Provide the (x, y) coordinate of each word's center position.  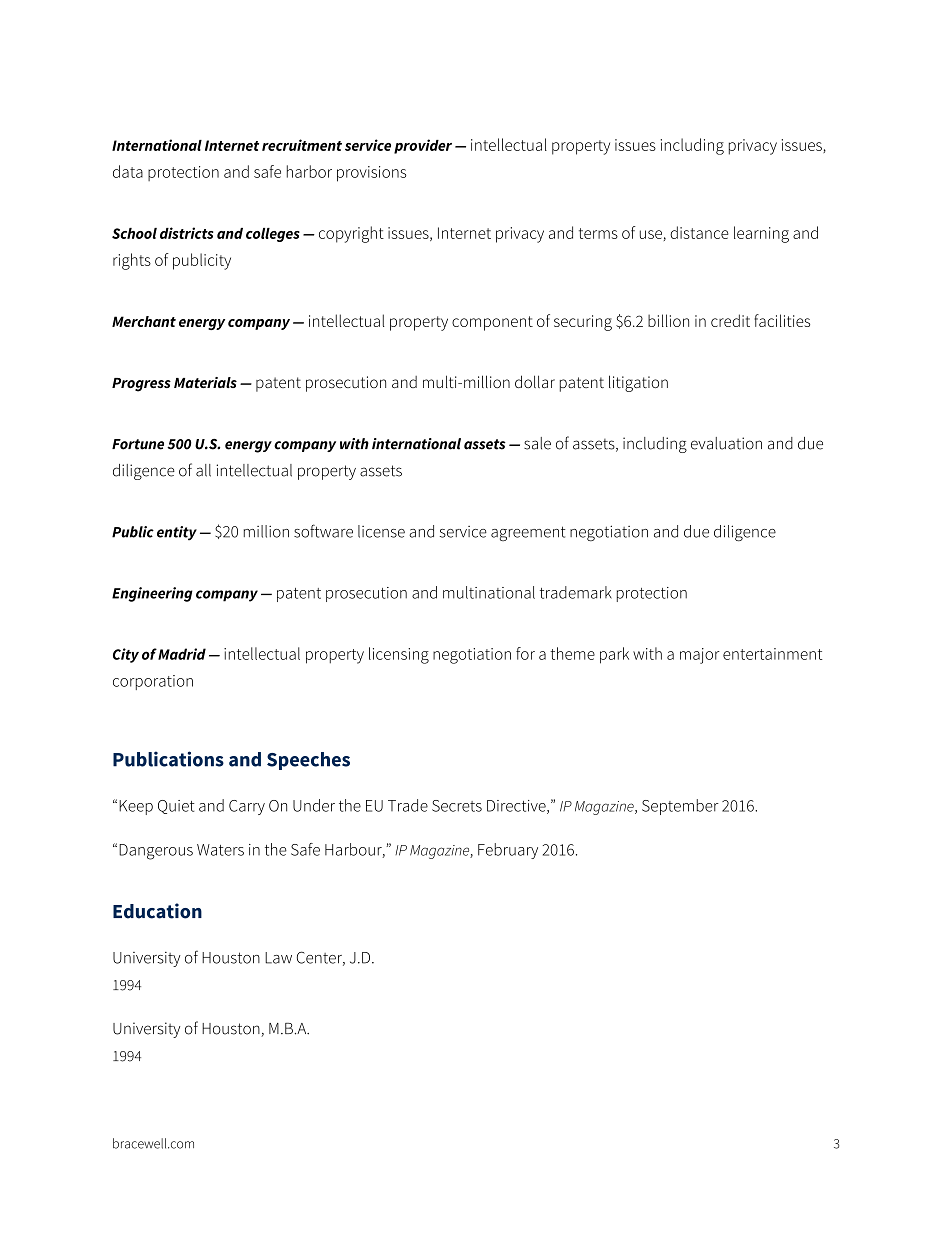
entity (177, 533)
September (680, 807)
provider (423, 146)
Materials (205, 382)
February (508, 851)
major (700, 656)
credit (730, 320)
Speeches (308, 761)
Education (157, 911)
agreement (528, 533)
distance (699, 232)
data (128, 171)
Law (278, 958)
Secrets (457, 806)
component (492, 323)
